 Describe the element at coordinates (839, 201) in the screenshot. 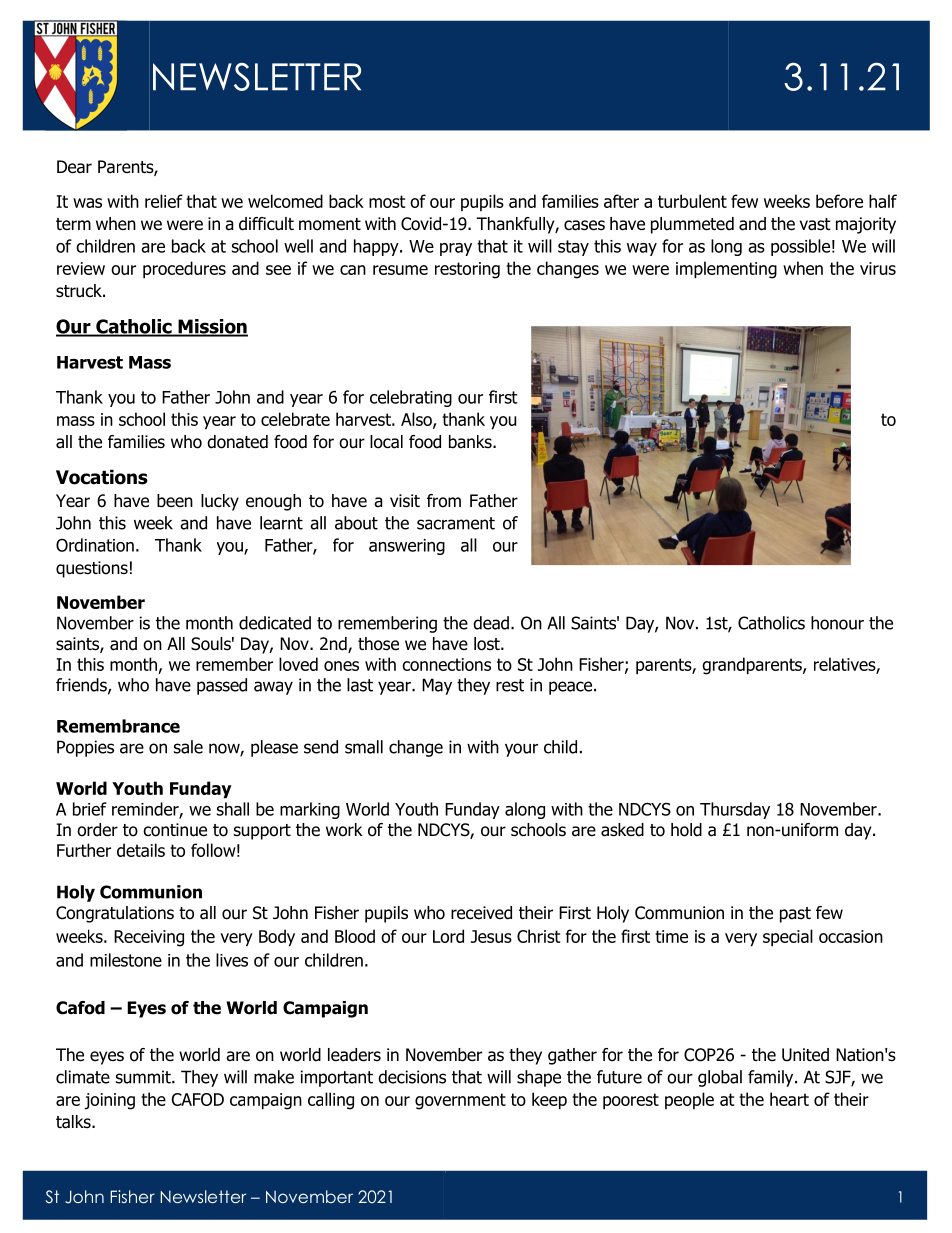

I see `before` at that location.
